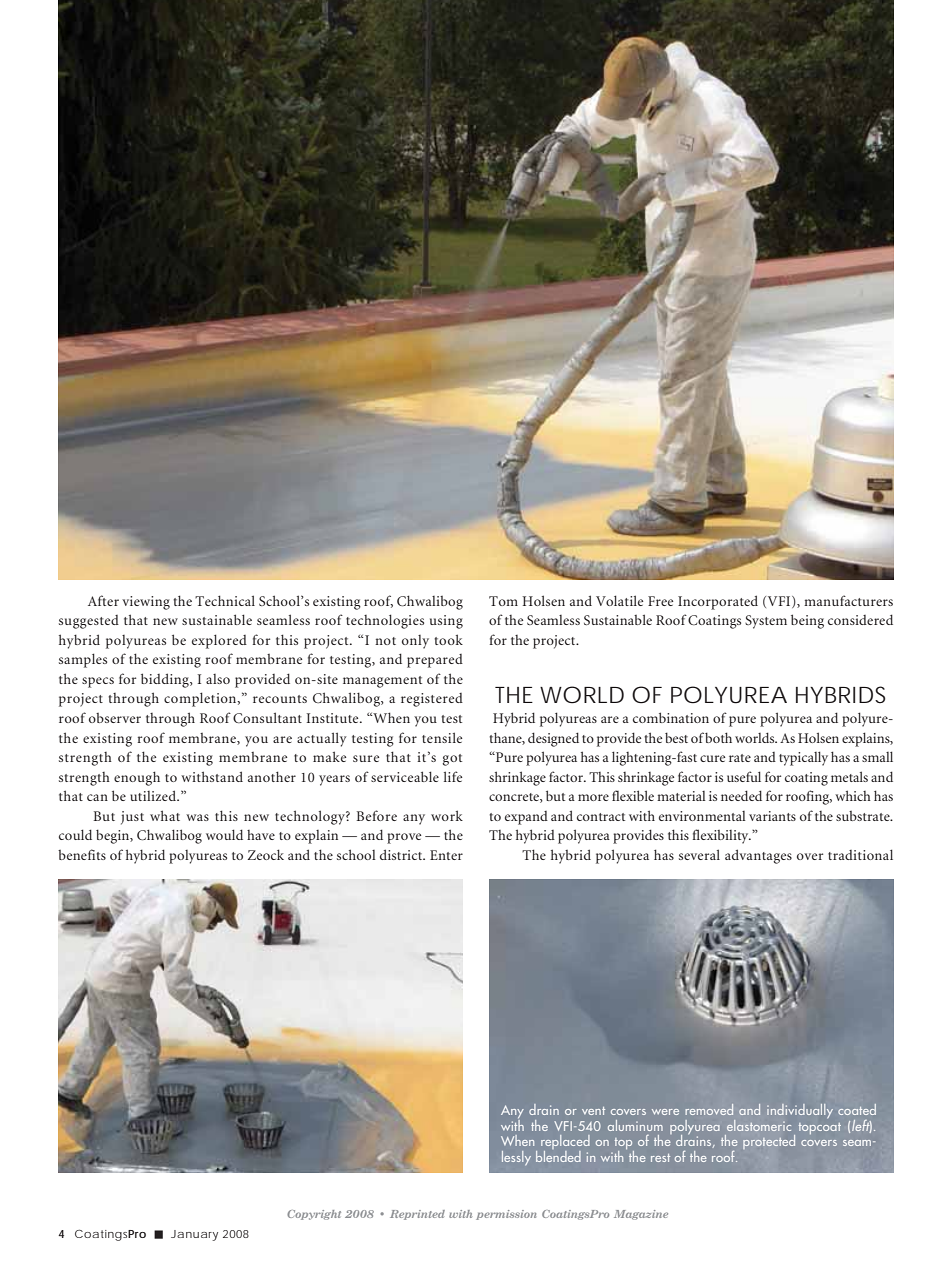  What do you see at coordinates (82, 854) in the screenshot?
I see `benefits` at bounding box center [82, 854].
